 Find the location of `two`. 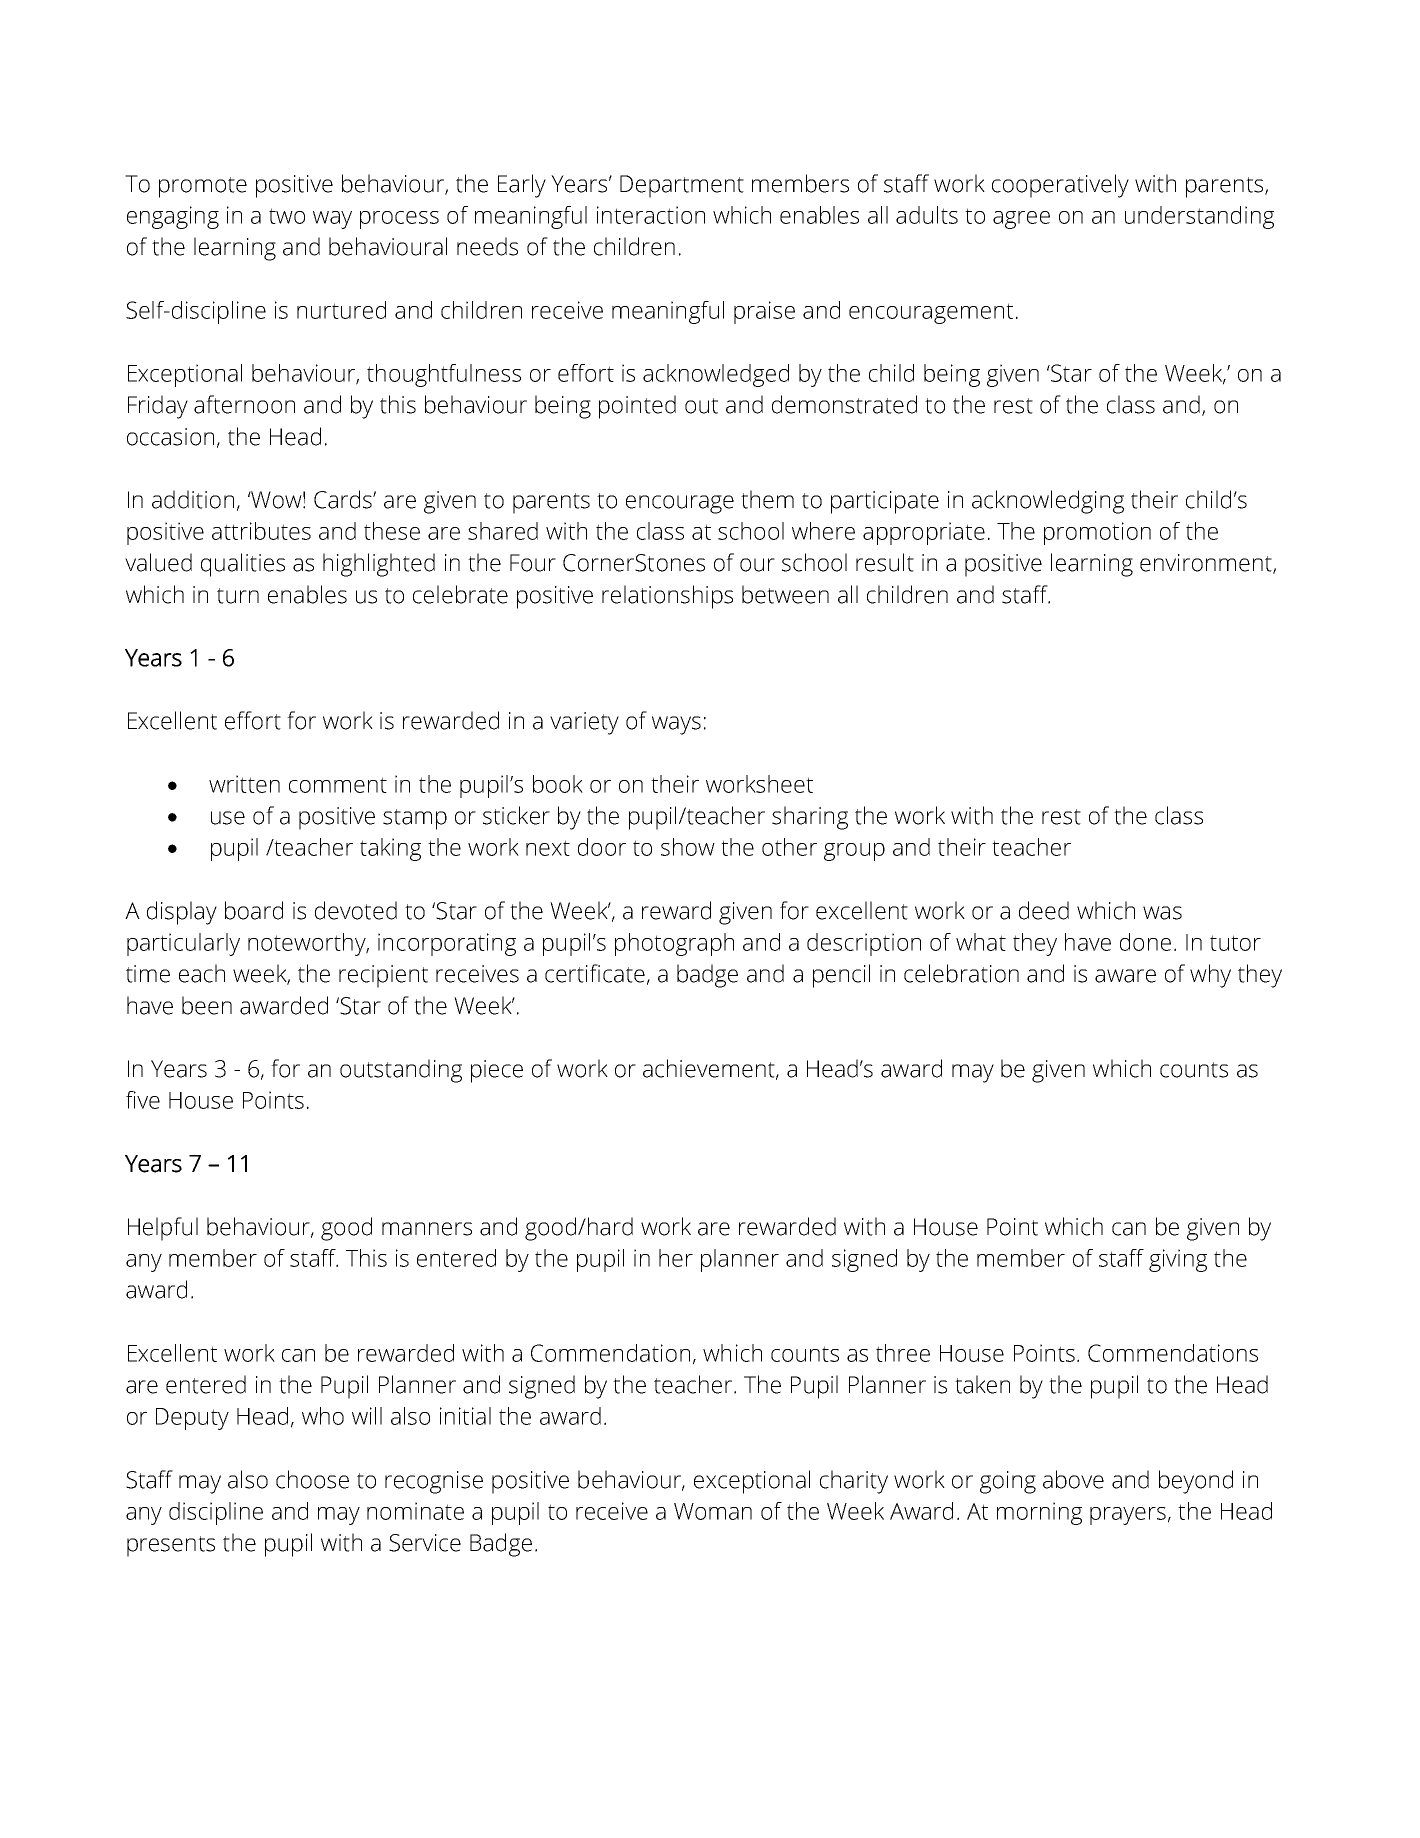

two is located at coordinates (287, 216).
